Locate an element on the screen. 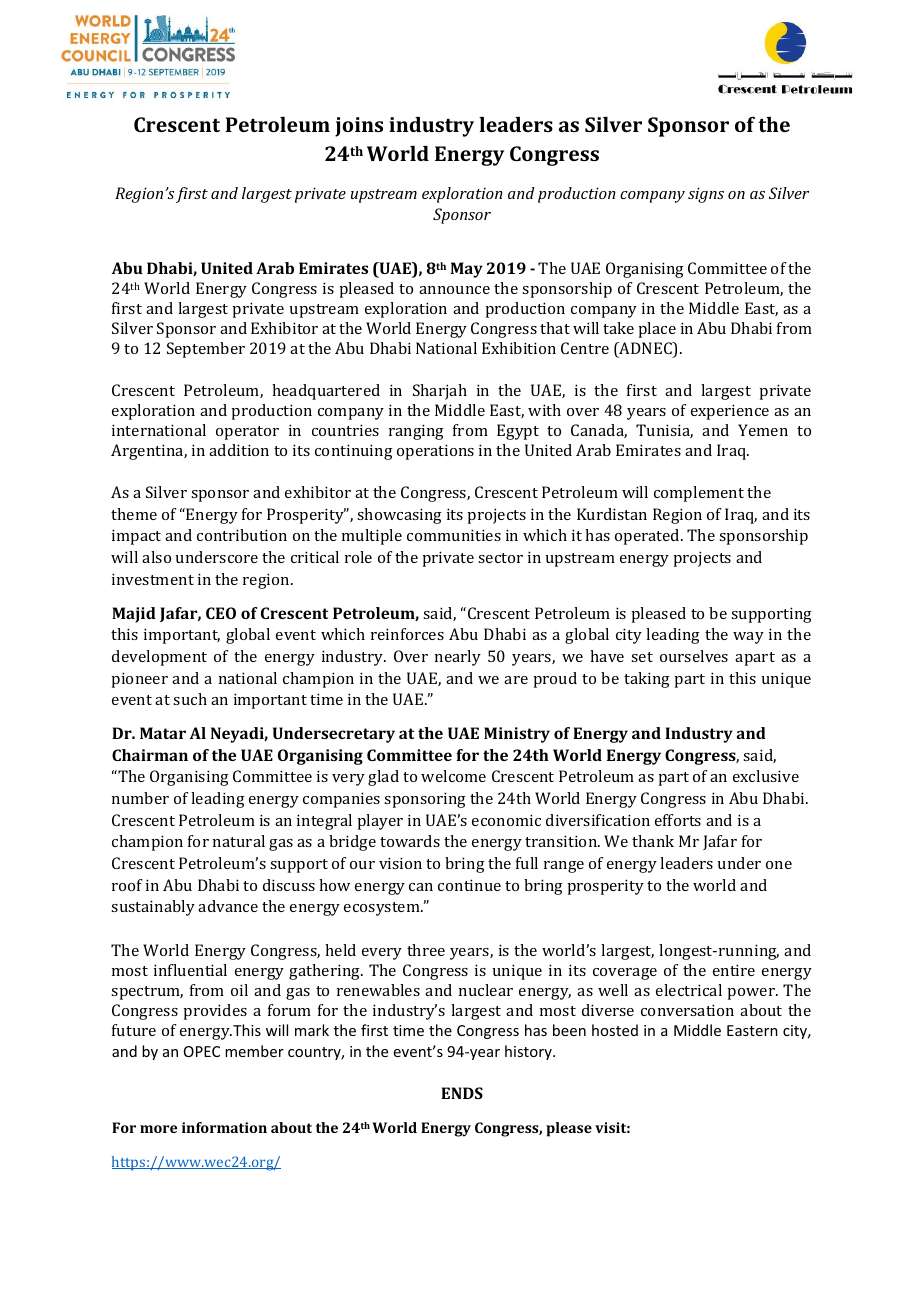 This screenshot has height=1308, width=924. addition is located at coordinates (239, 450).
